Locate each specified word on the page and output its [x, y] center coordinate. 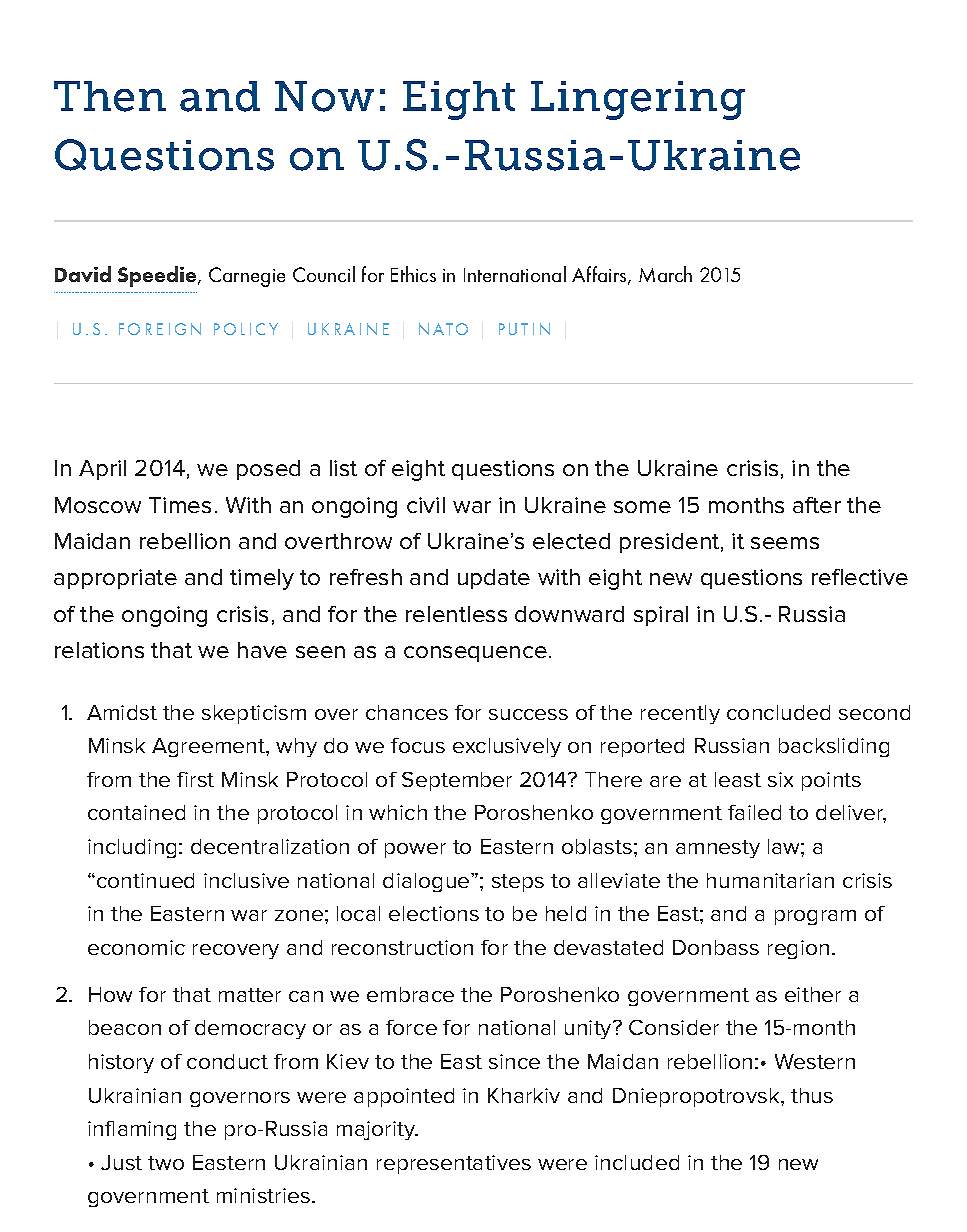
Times [180, 505]
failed [754, 812]
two [166, 1163]
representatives [454, 1164]
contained [136, 812]
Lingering [638, 100]
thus [812, 1095]
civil [426, 505]
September [457, 781]
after [817, 505]
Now [324, 96]
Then [110, 96]
